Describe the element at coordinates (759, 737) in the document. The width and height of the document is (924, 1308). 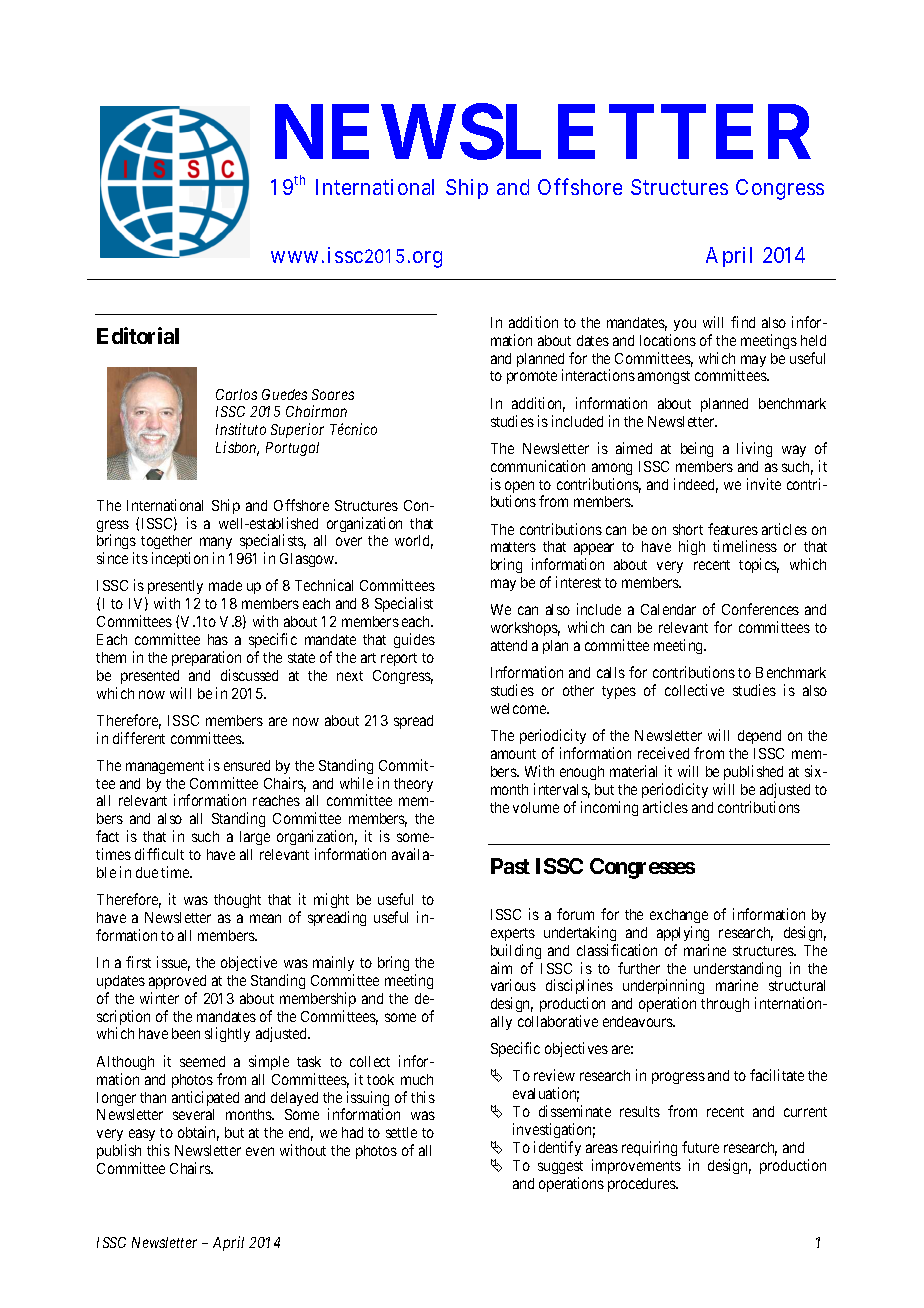
I see `depend` at that location.
